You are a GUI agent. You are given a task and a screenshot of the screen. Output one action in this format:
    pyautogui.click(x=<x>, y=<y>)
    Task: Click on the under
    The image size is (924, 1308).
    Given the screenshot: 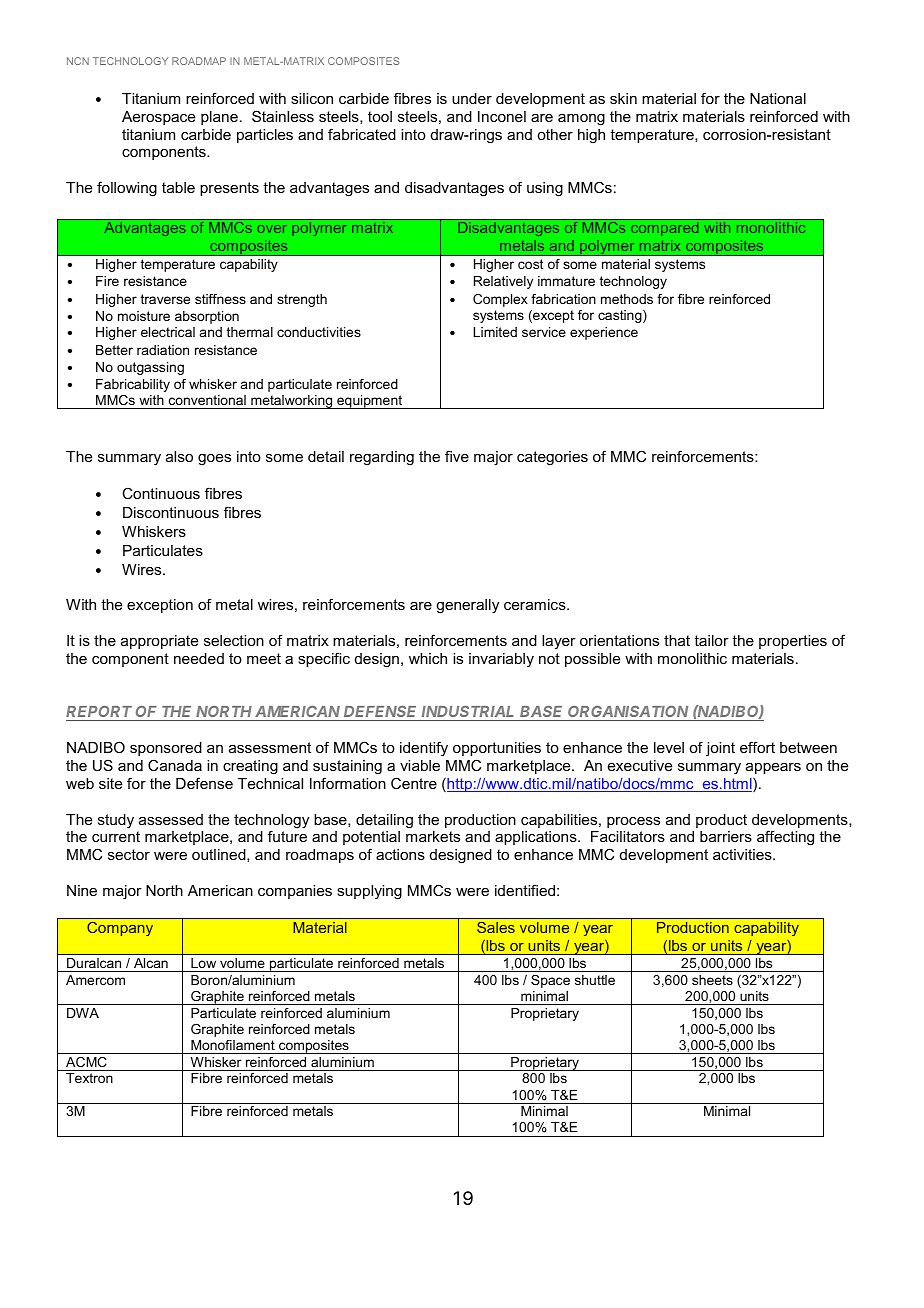 What is the action you would take?
    pyautogui.click(x=472, y=98)
